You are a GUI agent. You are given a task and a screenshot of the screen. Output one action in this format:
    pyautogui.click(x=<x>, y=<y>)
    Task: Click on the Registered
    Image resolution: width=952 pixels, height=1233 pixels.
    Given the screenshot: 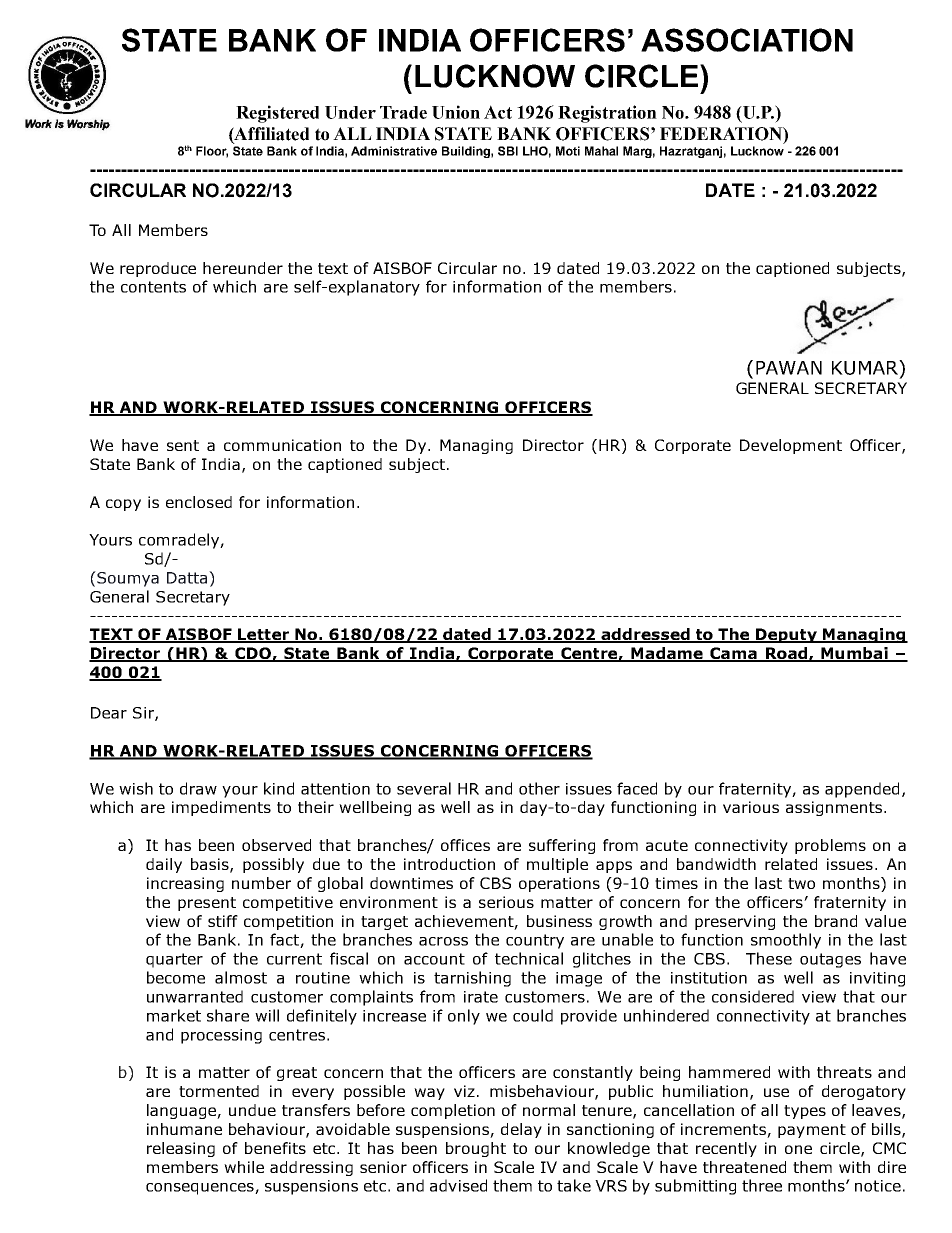 What is the action you would take?
    pyautogui.click(x=277, y=114)
